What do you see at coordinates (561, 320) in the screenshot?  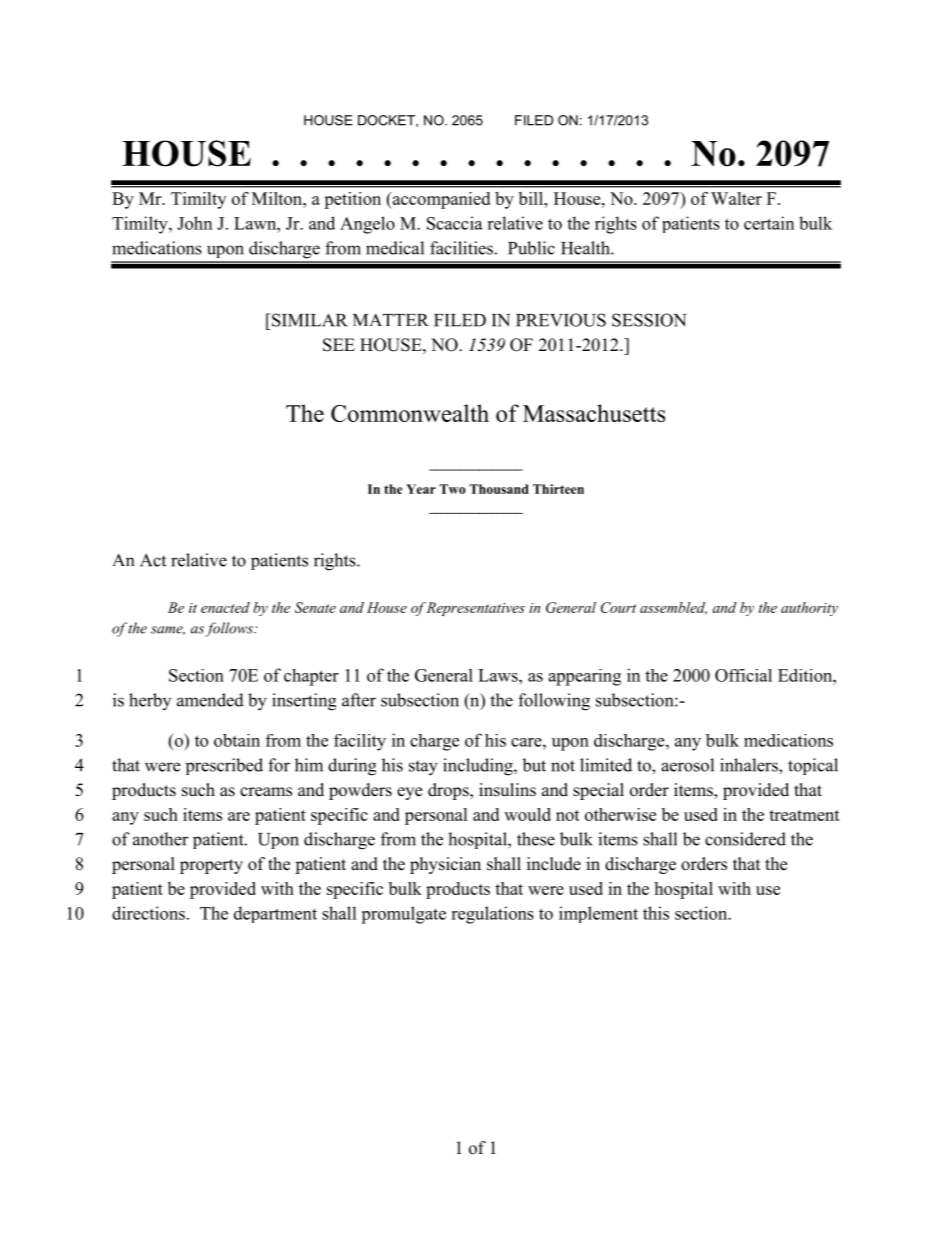 I see `PREVIOUS` at bounding box center [561, 320].
